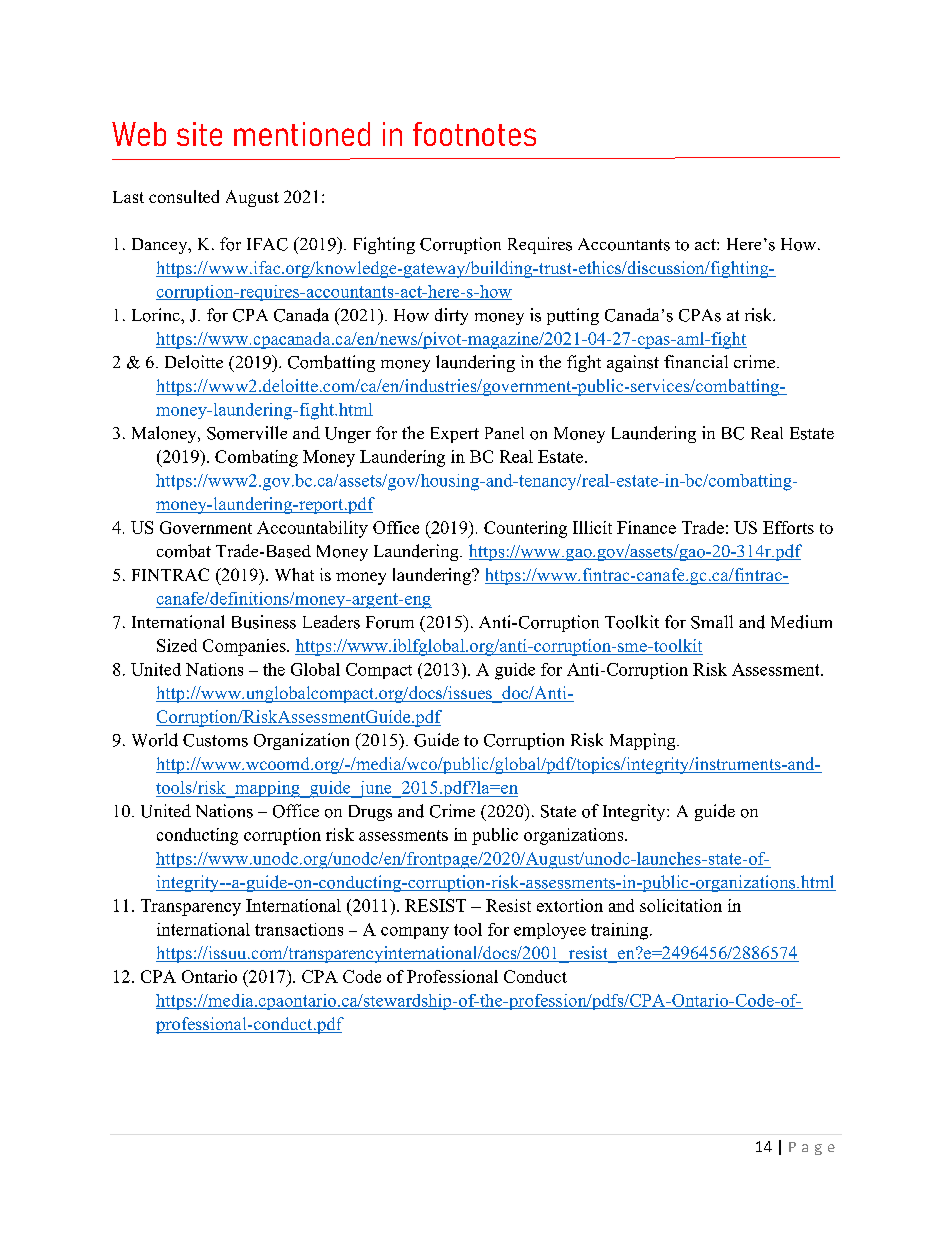  Describe the element at coordinates (312, 529) in the screenshot. I see `Accountability` at that location.
